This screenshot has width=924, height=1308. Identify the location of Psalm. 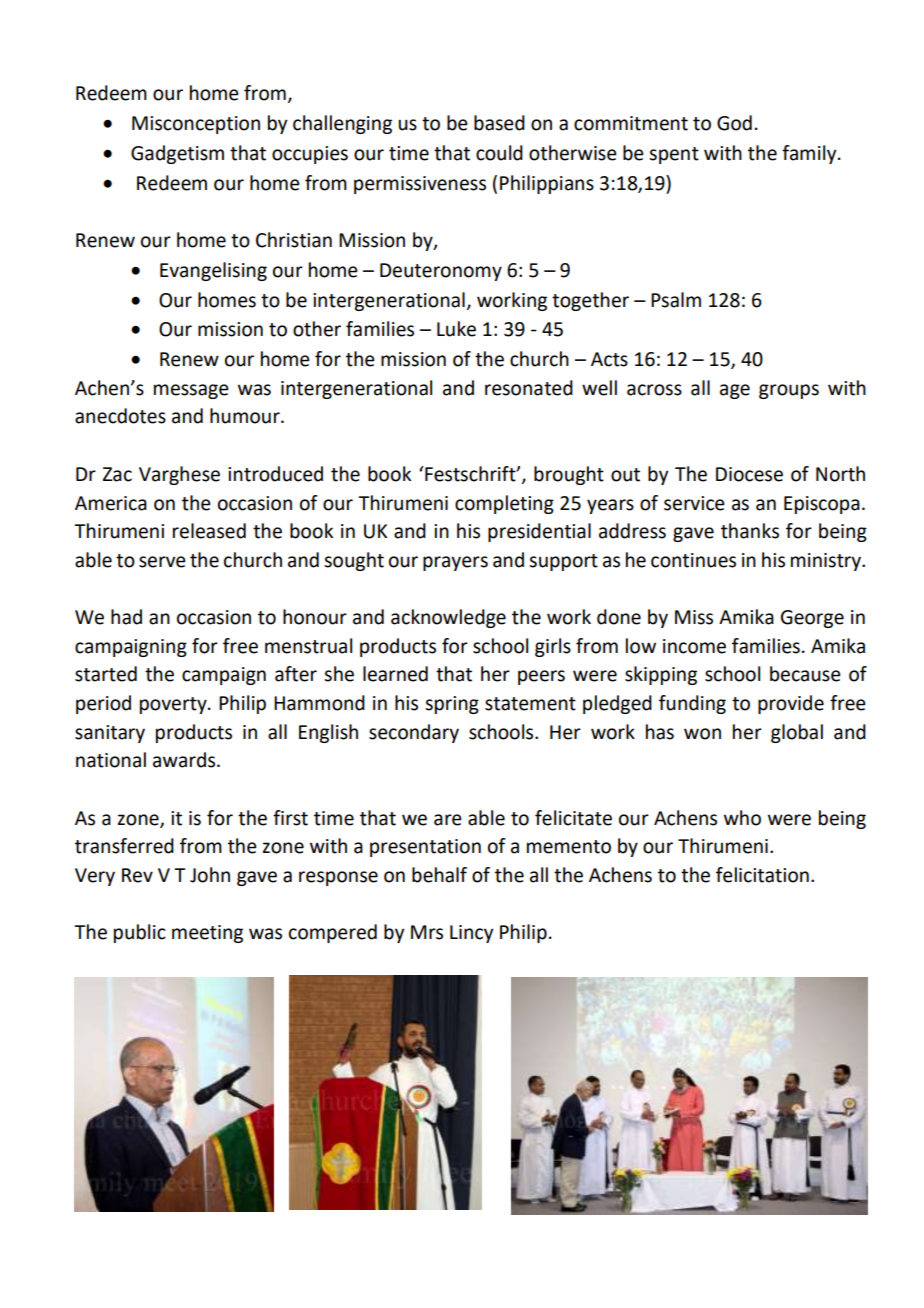
(676, 300).
